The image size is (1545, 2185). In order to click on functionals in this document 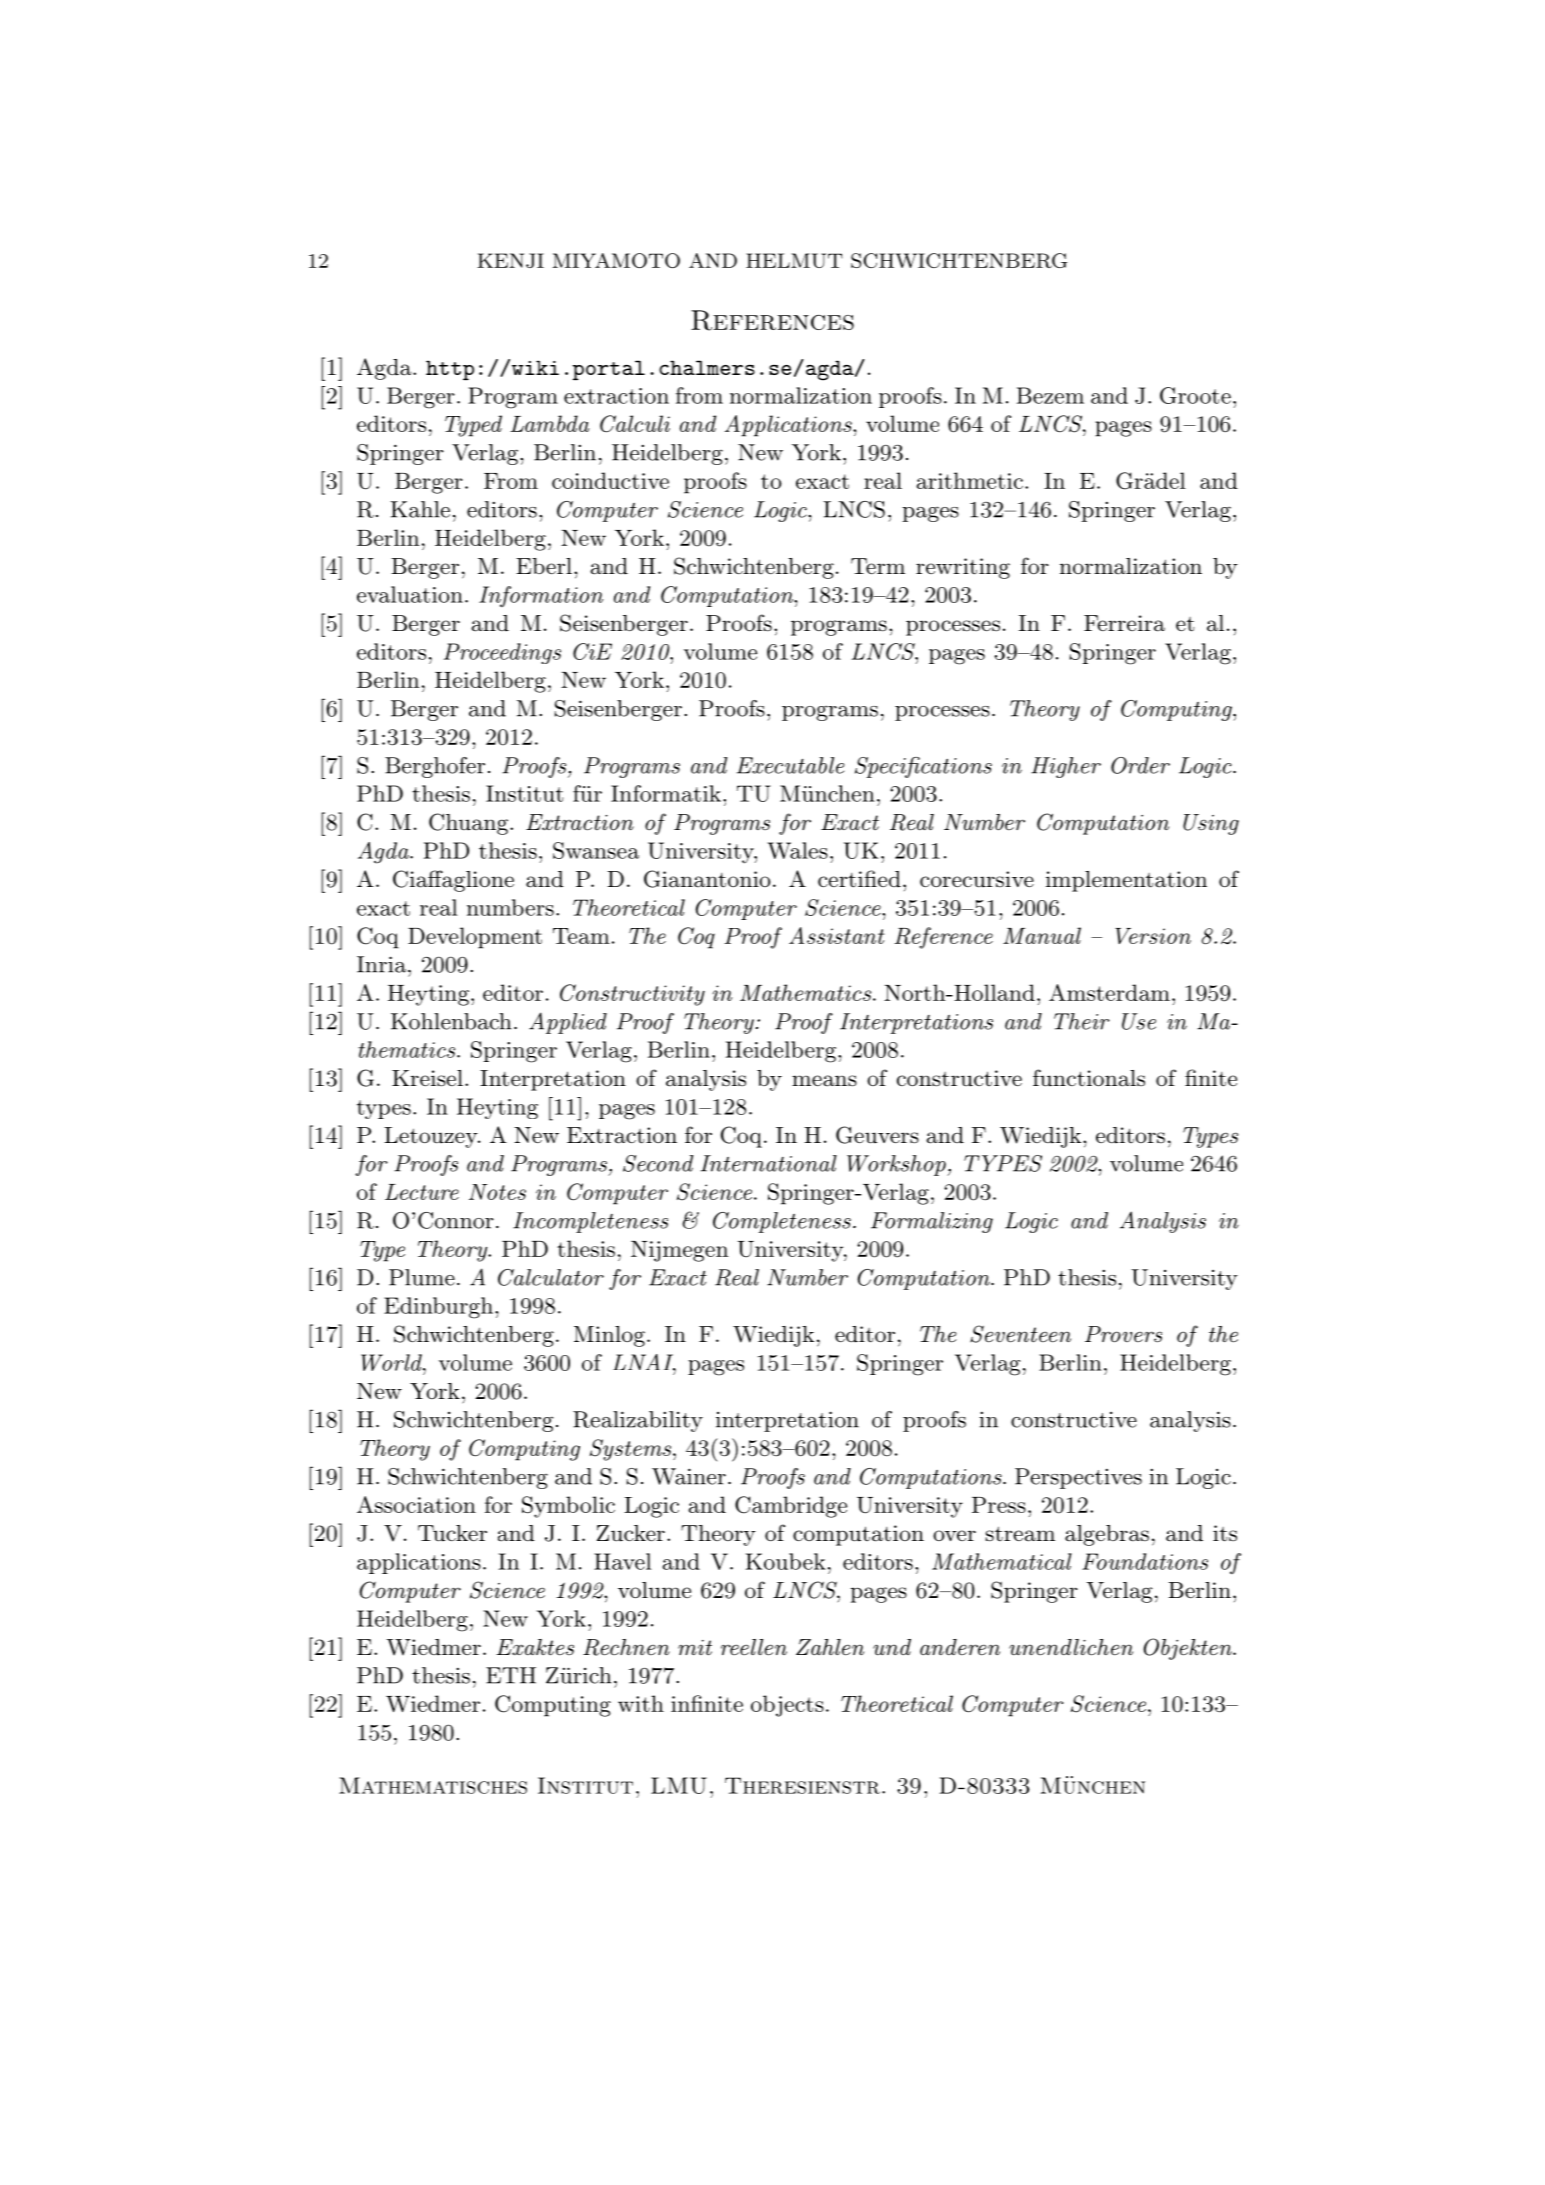, I will do `click(1089, 1078)`.
